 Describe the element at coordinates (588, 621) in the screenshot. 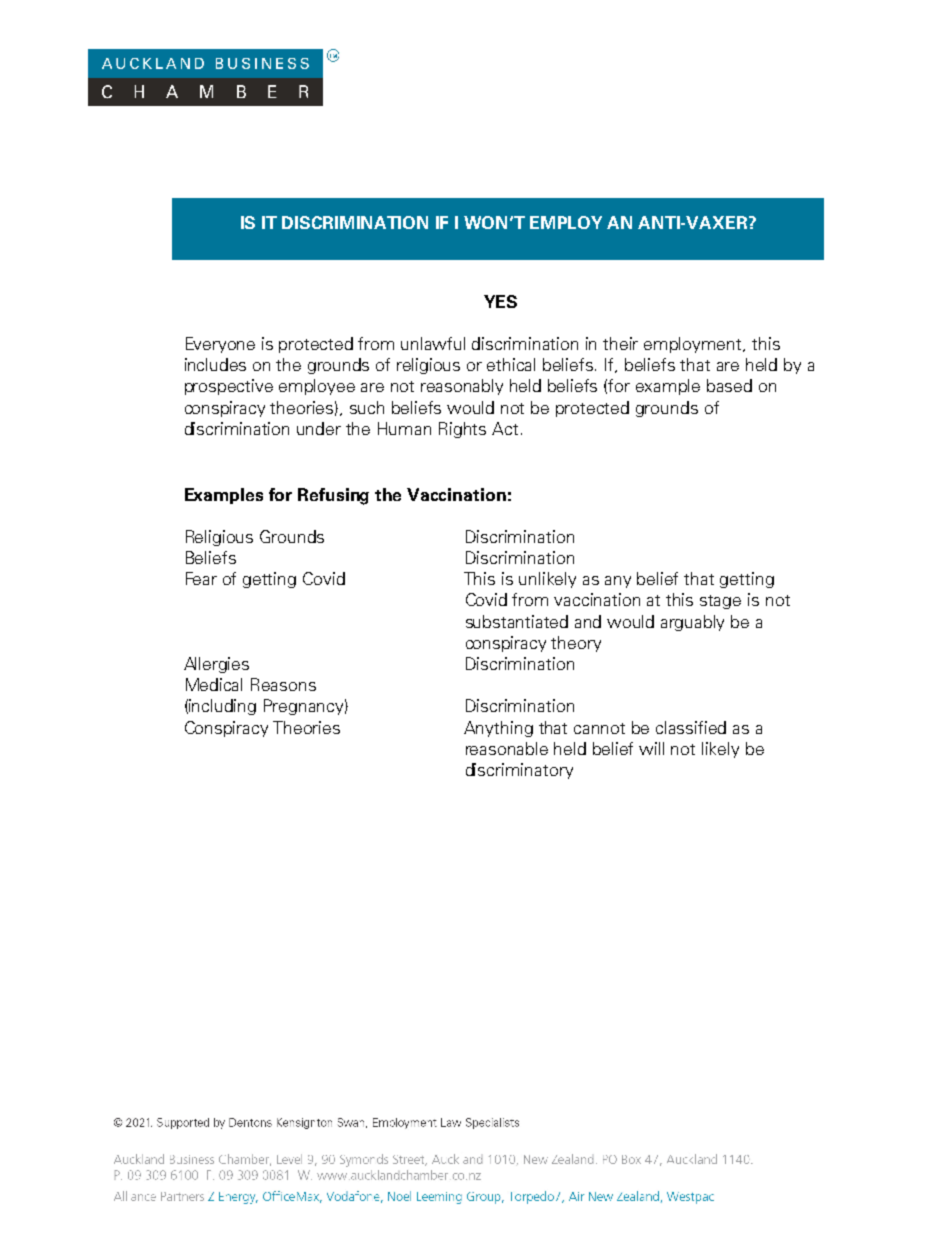

I see `and` at that location.
